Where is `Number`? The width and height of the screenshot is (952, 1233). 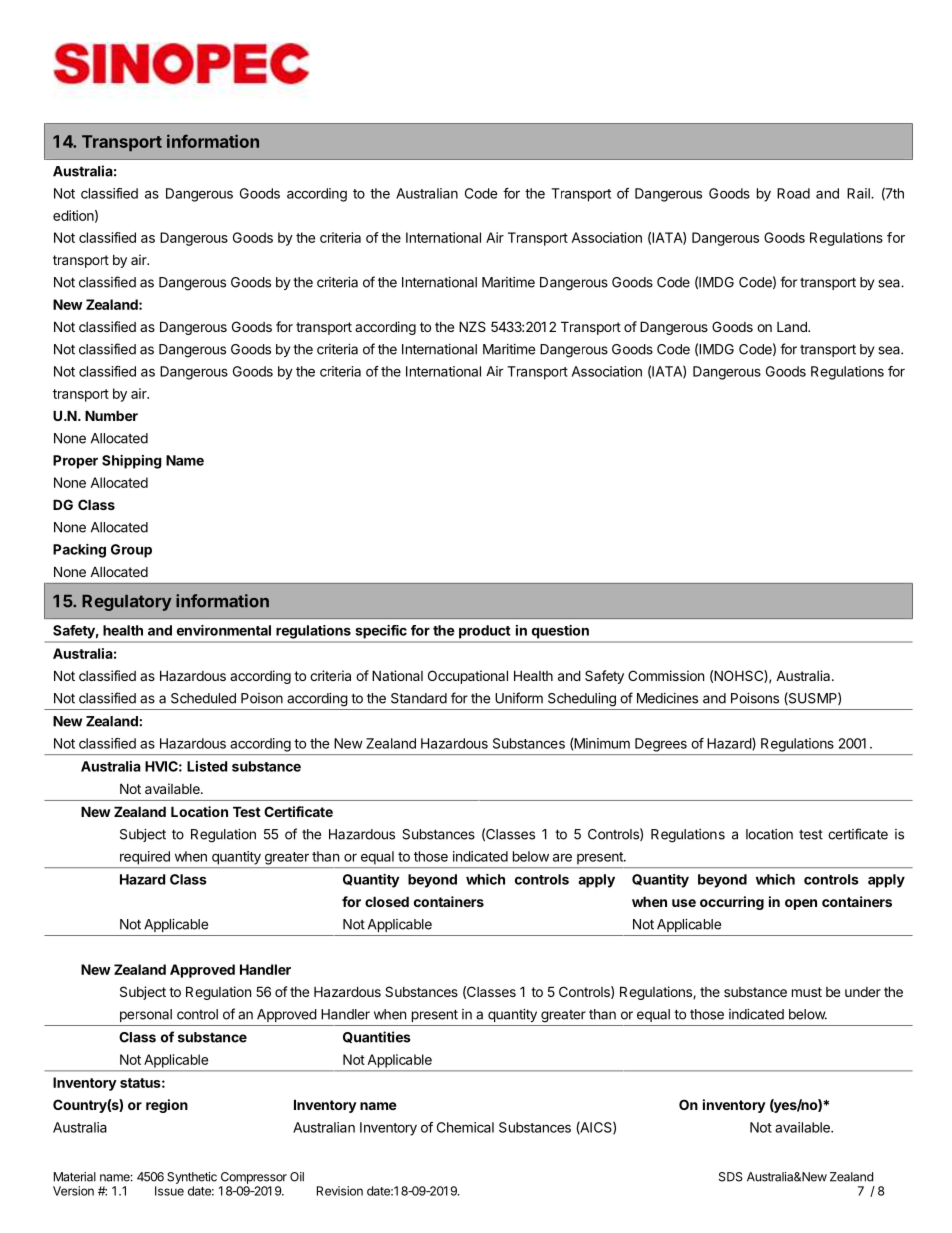
Number is located at coordinates (111, 415).
